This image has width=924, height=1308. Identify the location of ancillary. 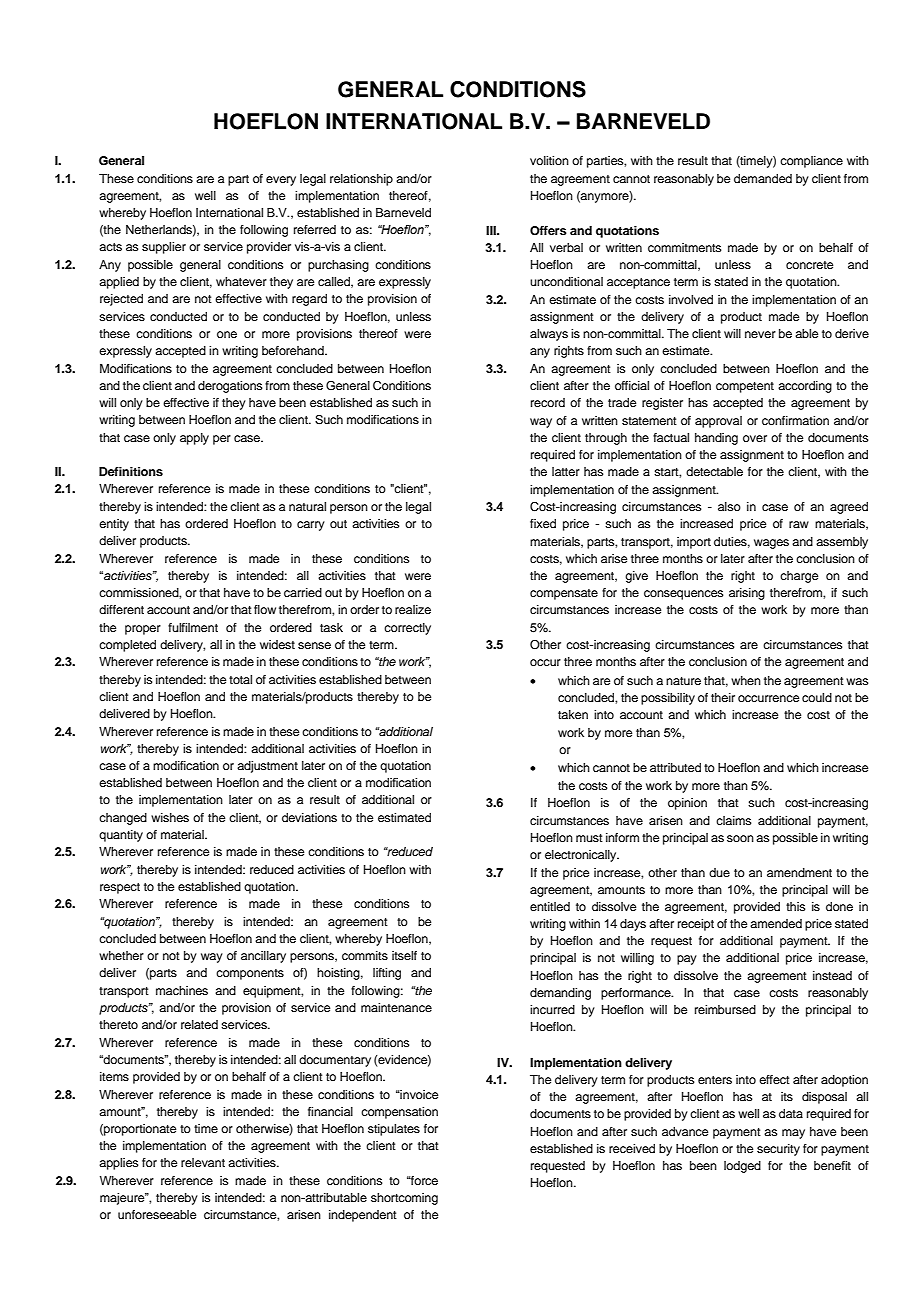
(263, 957).
